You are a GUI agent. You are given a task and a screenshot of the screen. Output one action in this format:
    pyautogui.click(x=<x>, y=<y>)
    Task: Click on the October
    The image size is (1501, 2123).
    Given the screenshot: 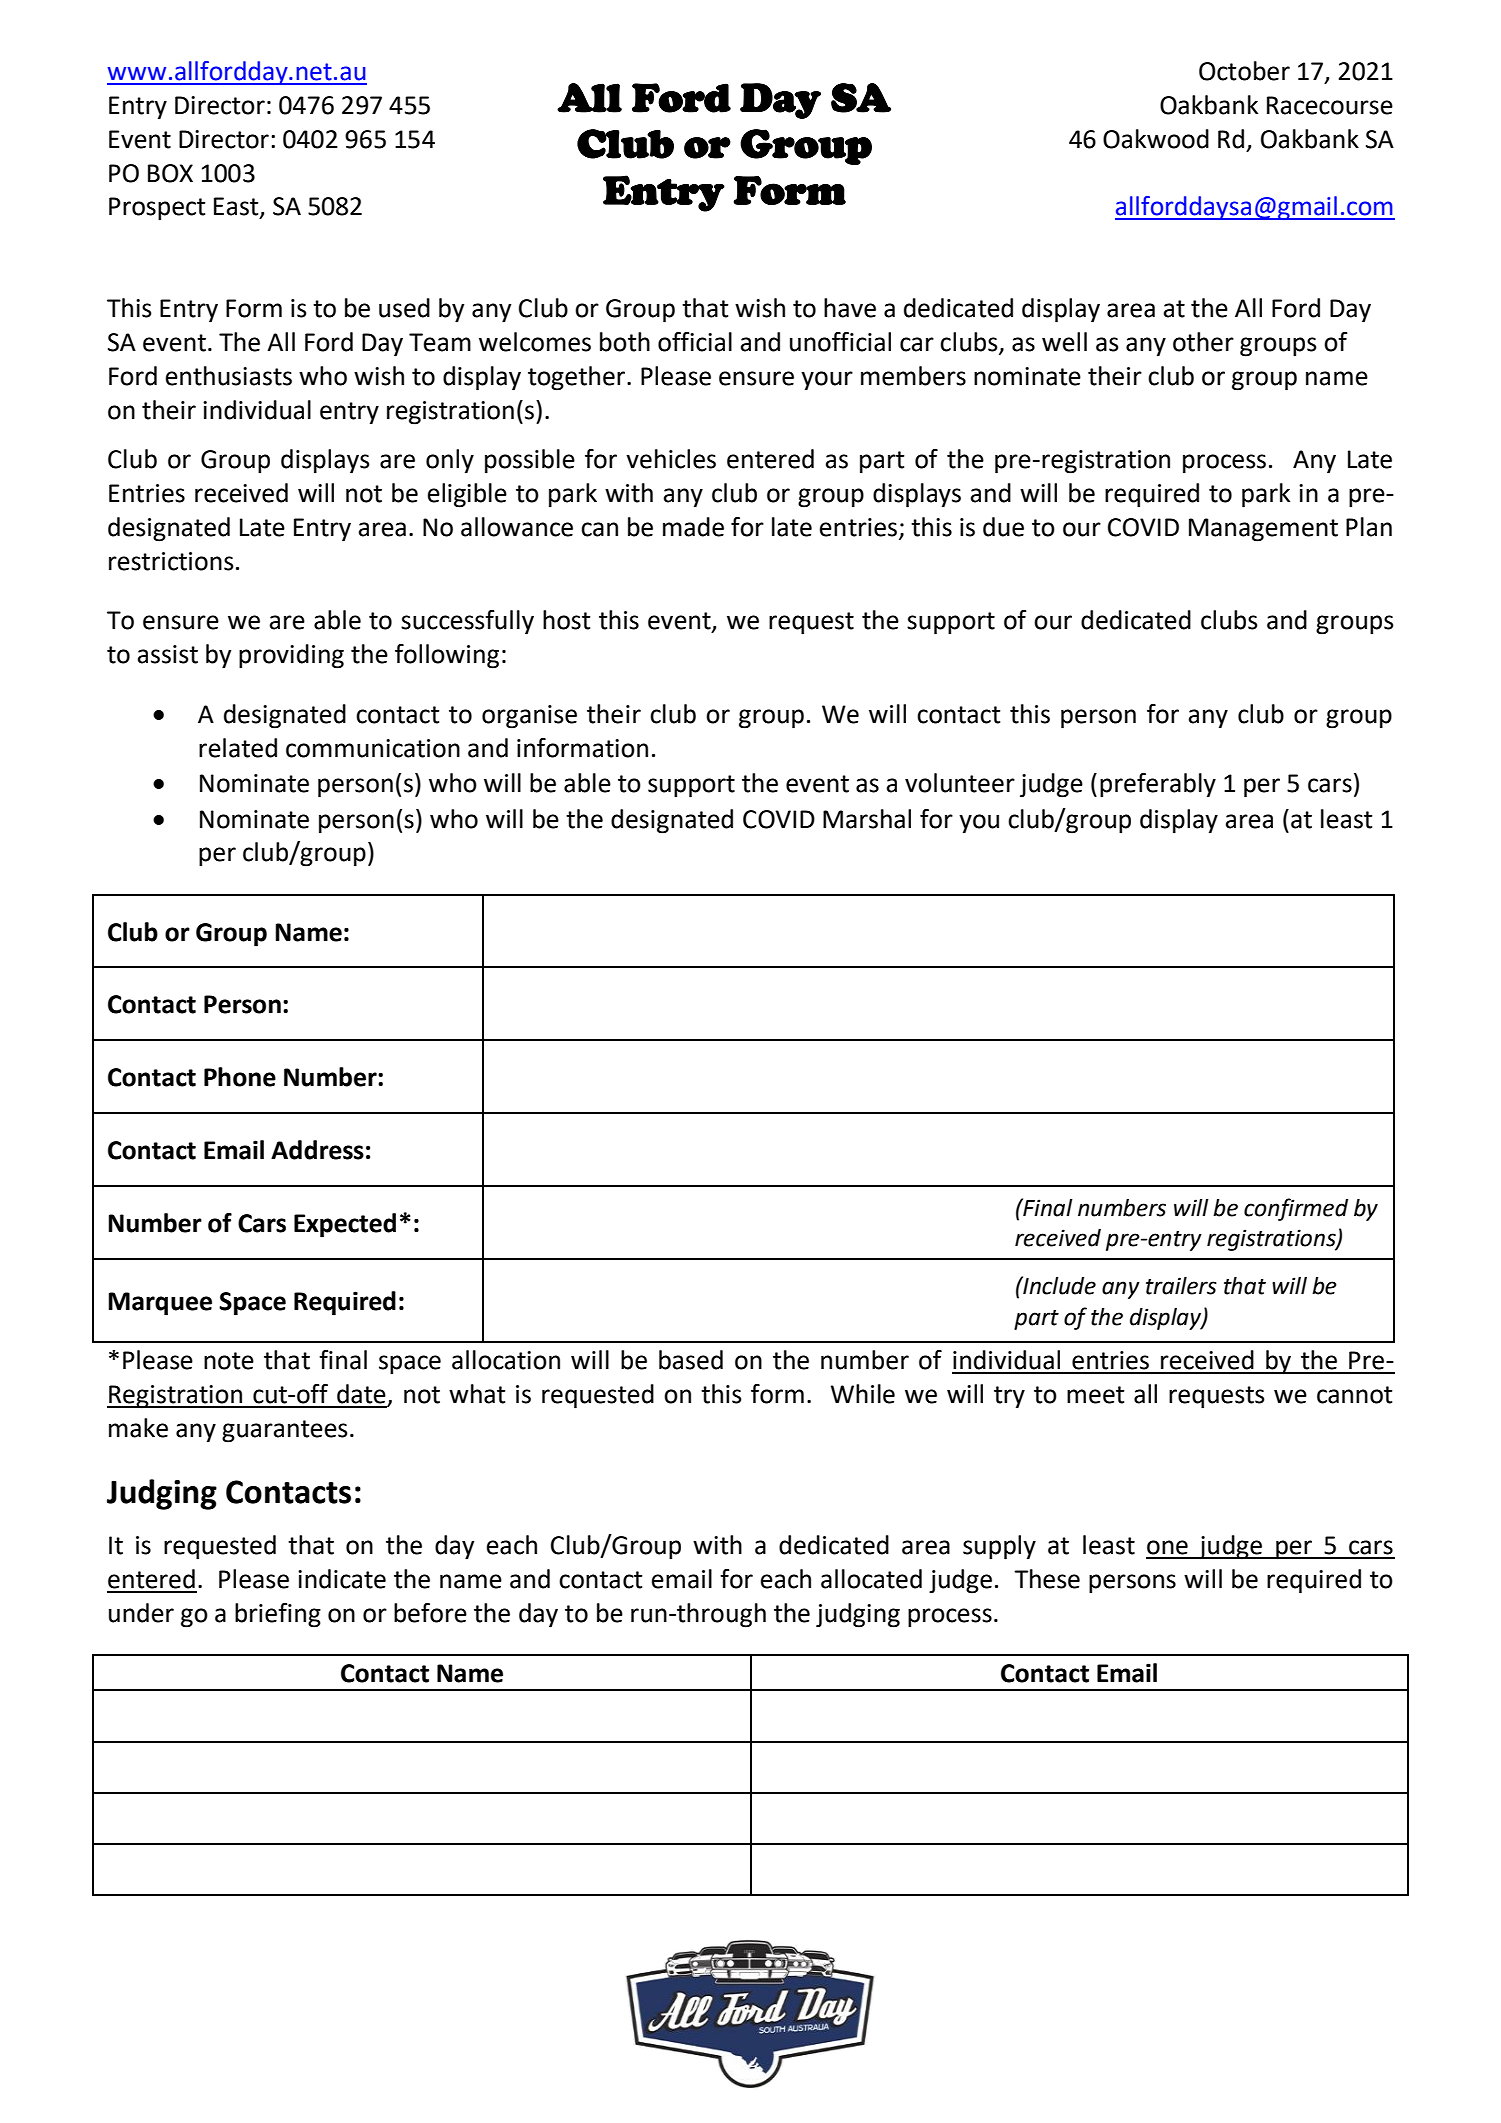 What is the action you would take?
    pyautogui.click(x=1244, y=71)
